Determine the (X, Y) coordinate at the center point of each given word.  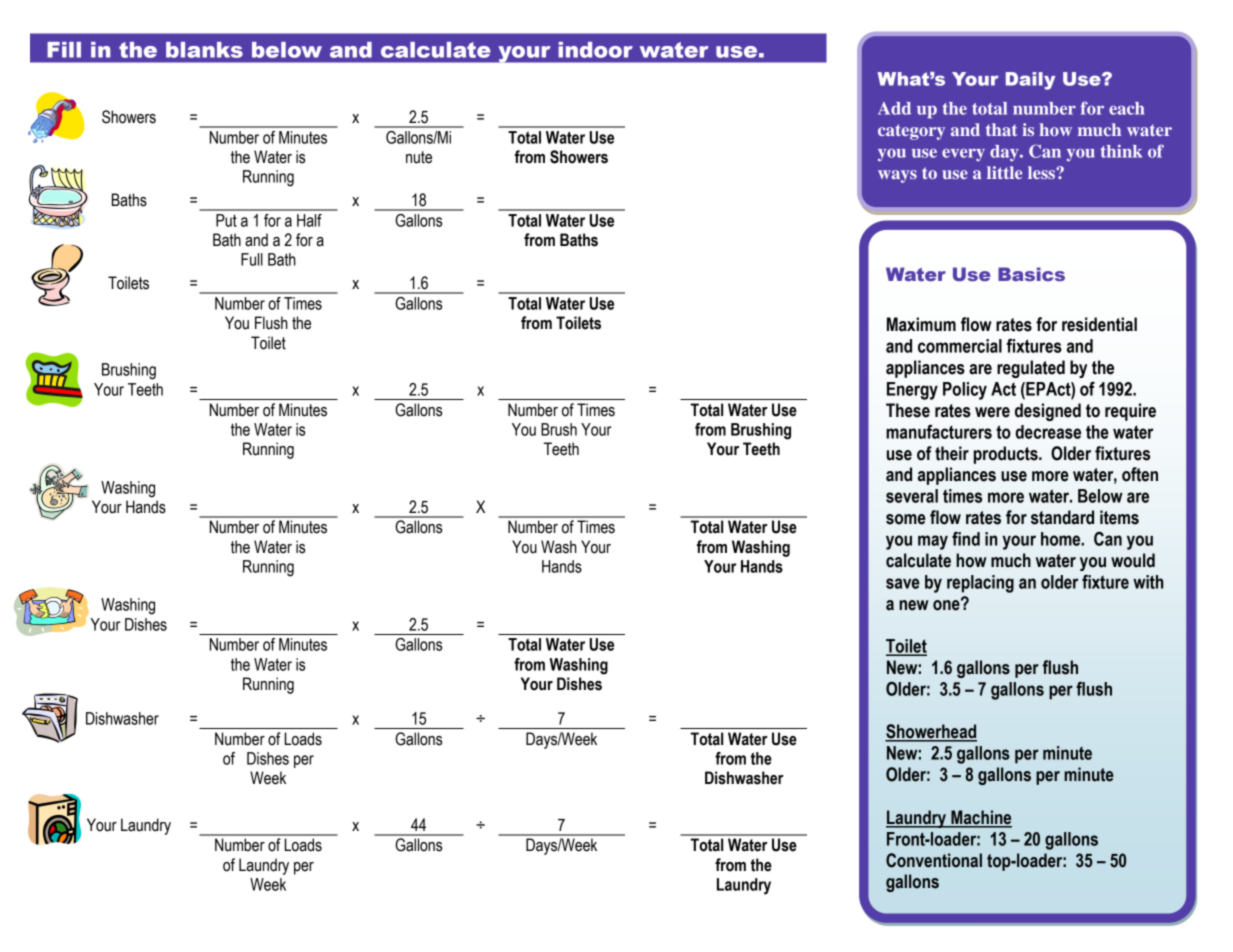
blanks (204, 50)
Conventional (934, 860)
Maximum (921, 324)
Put (226, 220)
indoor (595, 50)
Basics (1031, 274)
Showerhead (931, 732)
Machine (980, 818)
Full (252, 259)
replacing (980, 584)
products (1007, 455)
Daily (1030, 81)
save (903, 583)
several (912, 496)
